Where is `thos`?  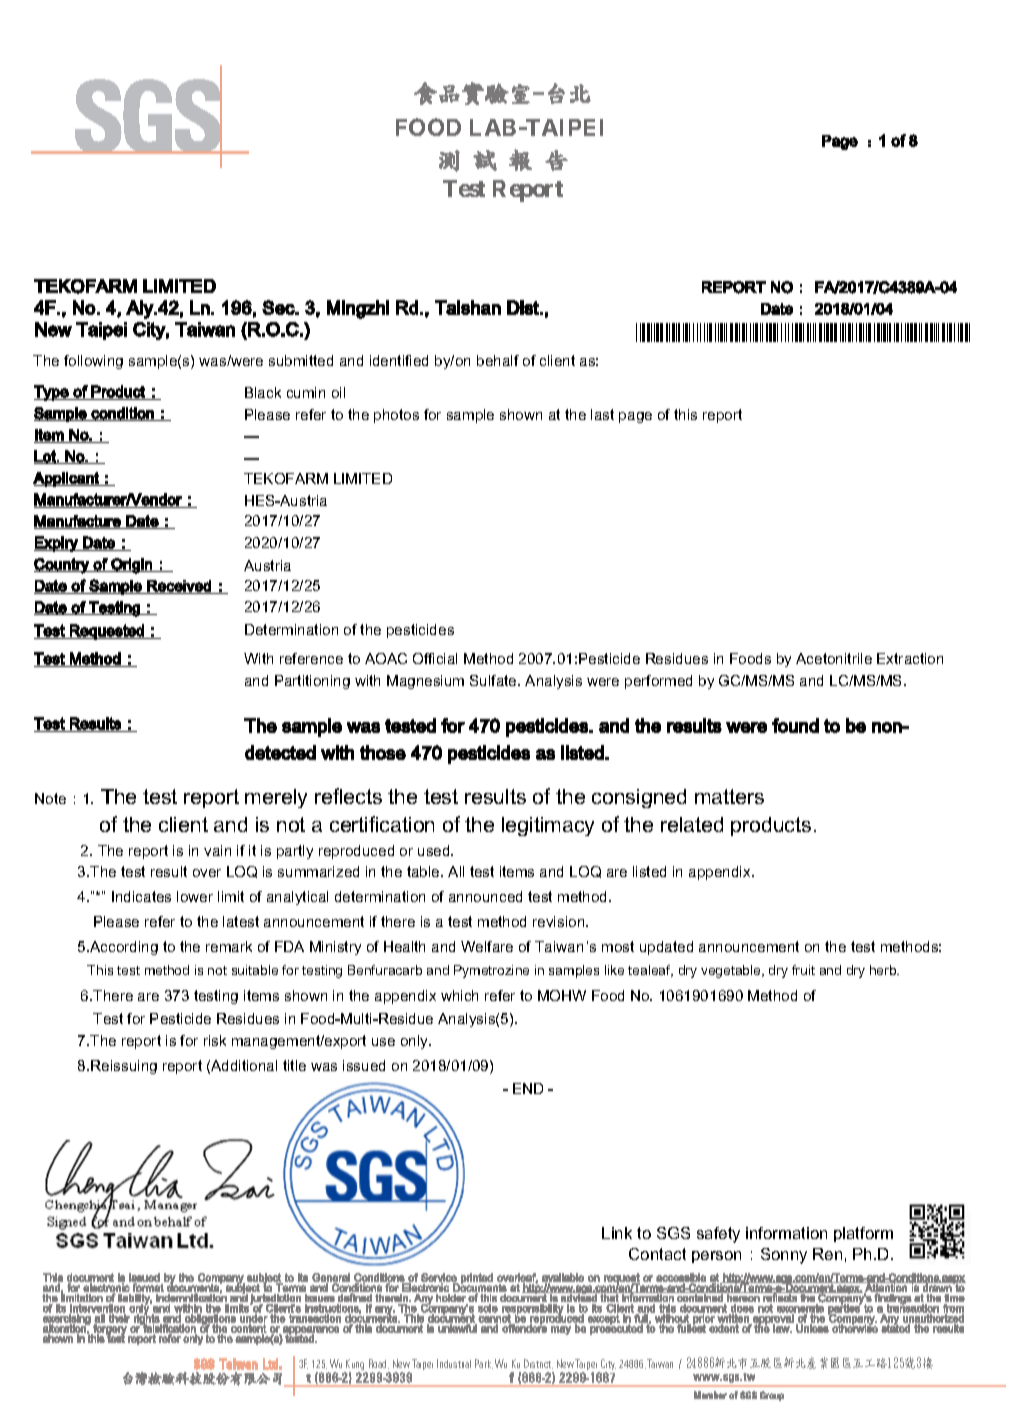 thos is located at coordinates (378, 752).
